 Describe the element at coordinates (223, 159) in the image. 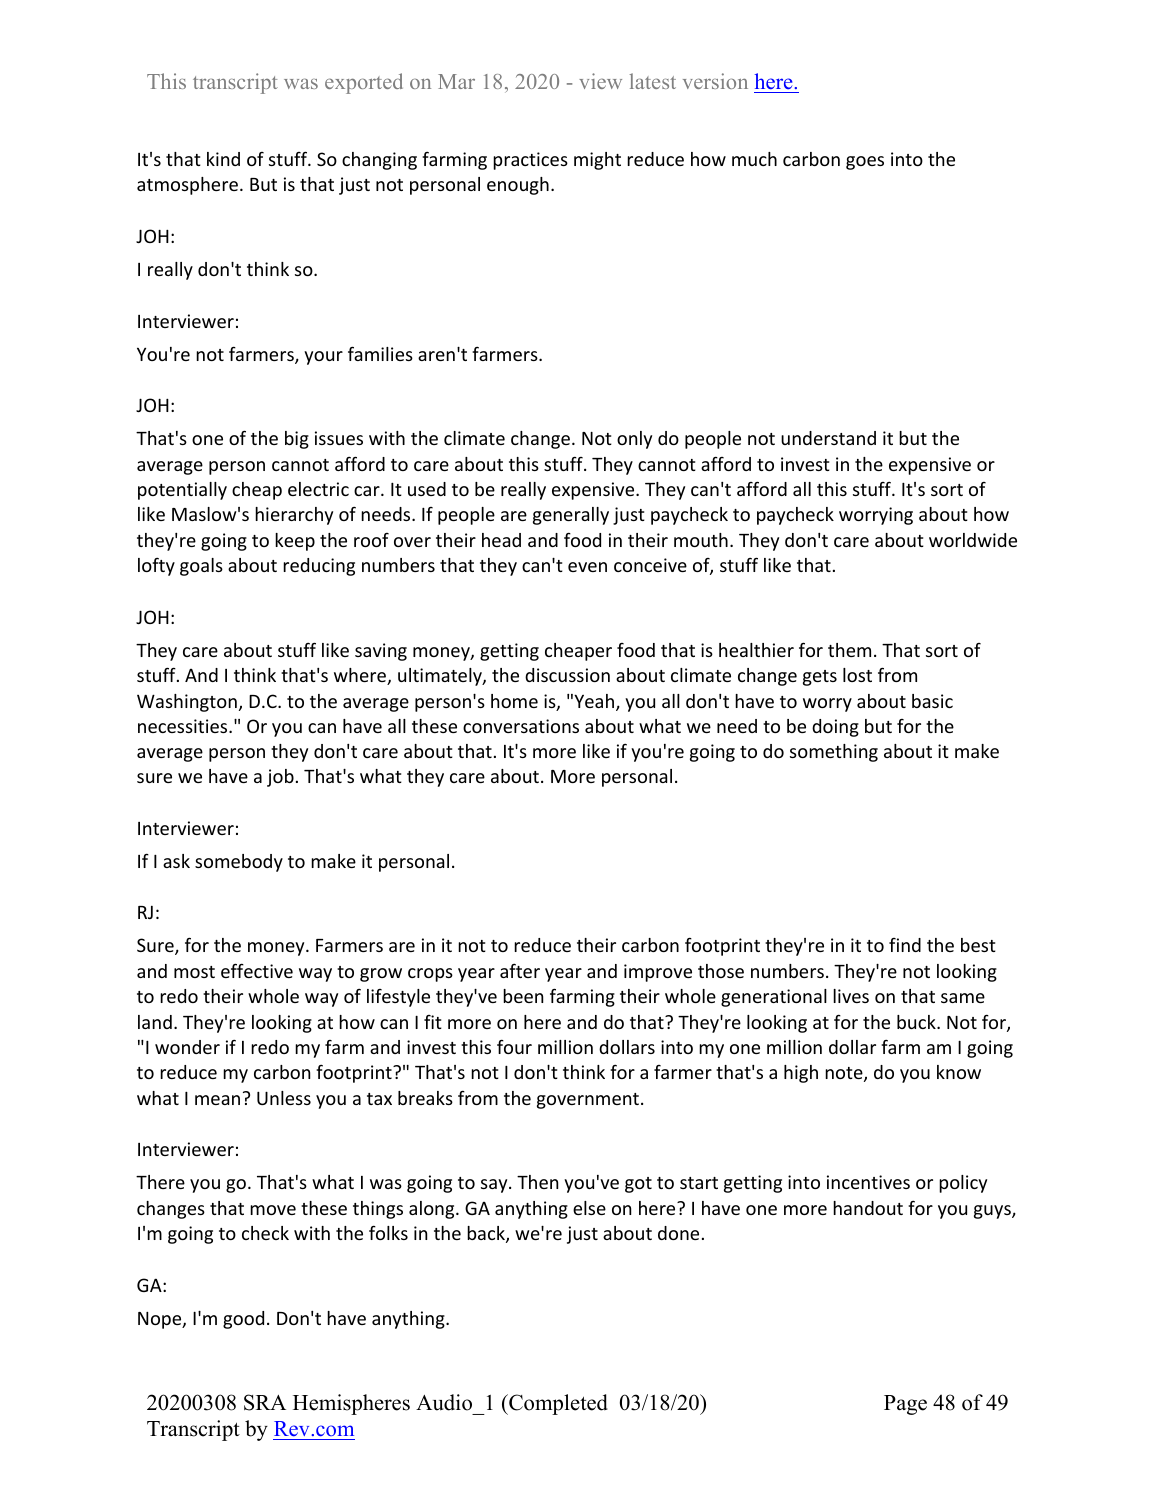

I see `kind` at that location.
